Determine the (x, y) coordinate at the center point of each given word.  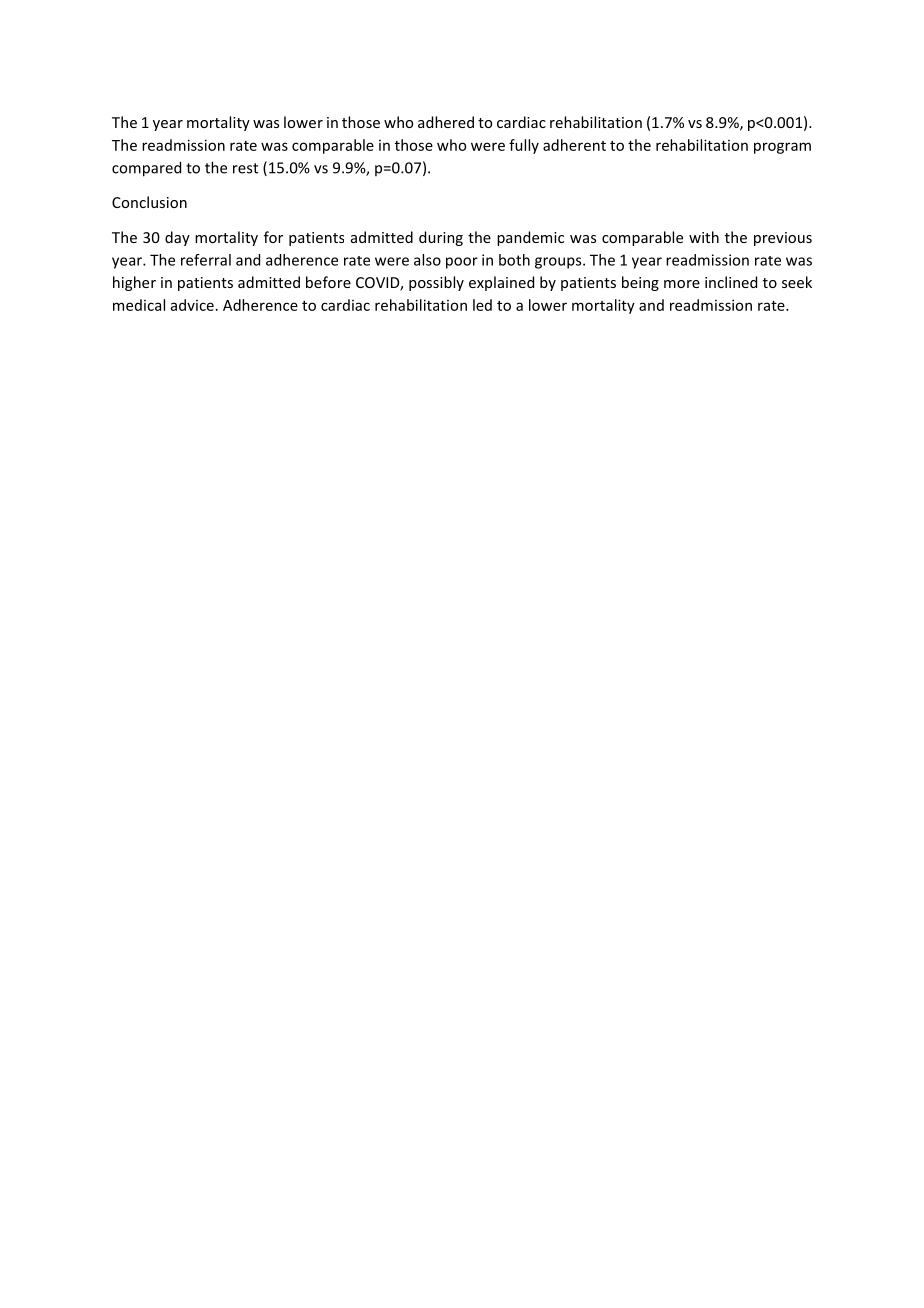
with (704, 237)
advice (192, 305)
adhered (446, 122)
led (482, 305)
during (441, 238)
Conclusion (149, 202)
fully (524, 146)
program (782, 148)
